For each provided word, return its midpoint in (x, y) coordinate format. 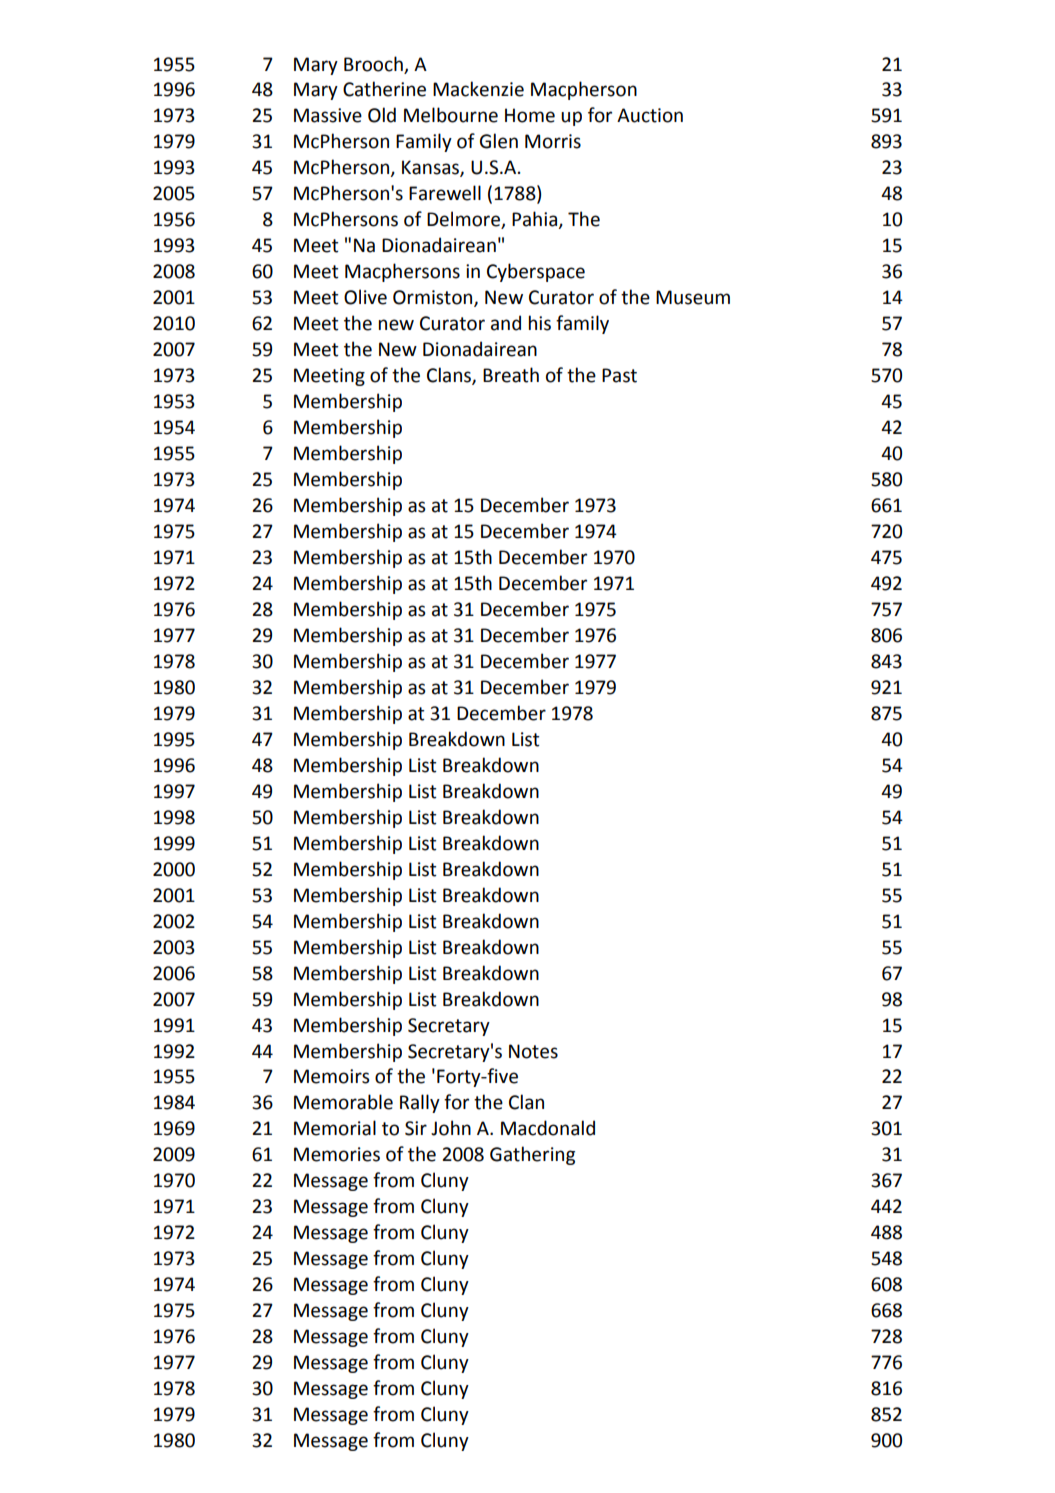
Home (530, 115)
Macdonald (548, 1128)
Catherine (384, 89)
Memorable (343, 1102)
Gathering (532, 1155)
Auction (650, 115)
